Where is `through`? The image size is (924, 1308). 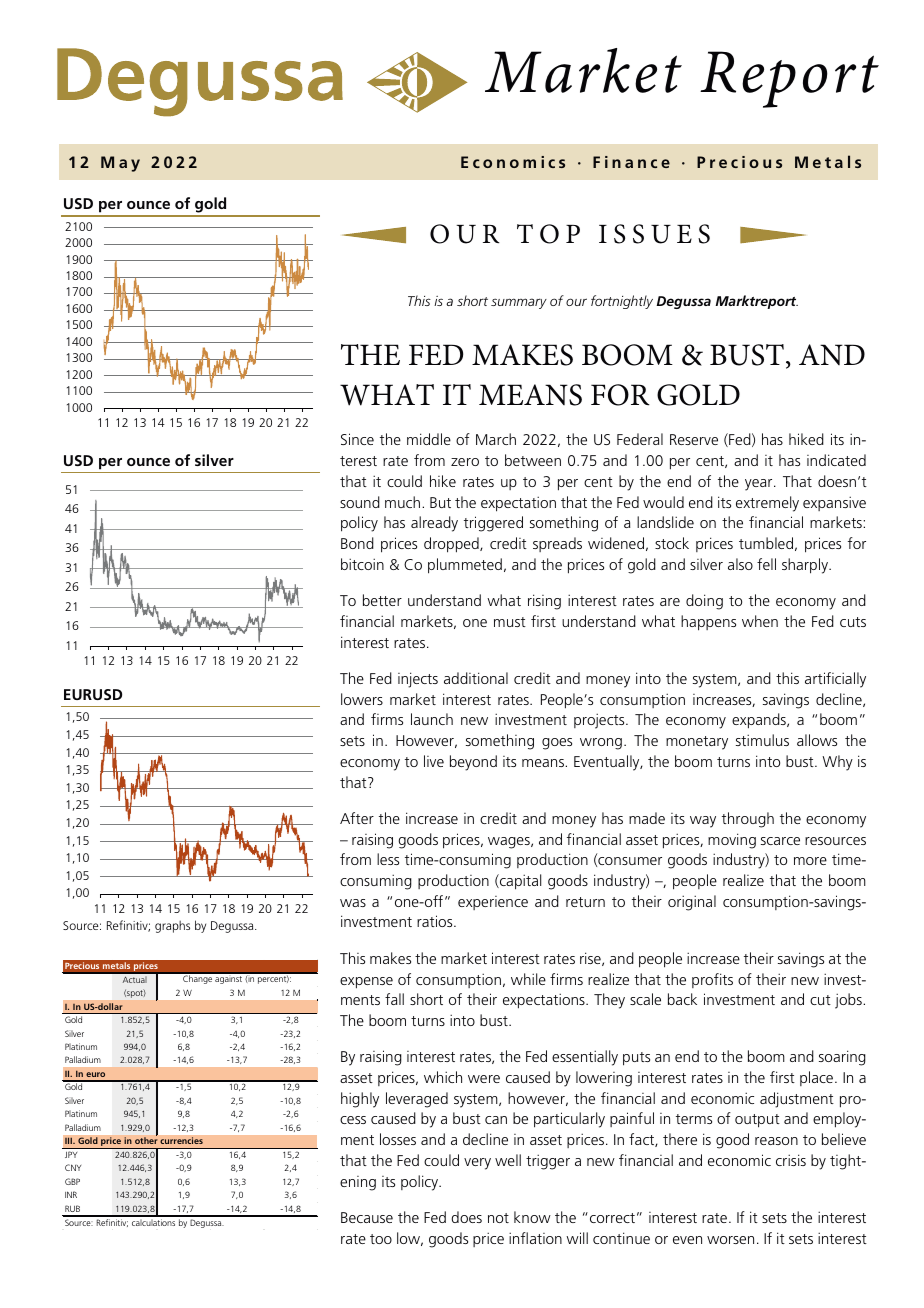 through is located at coordinates (748, 820).
